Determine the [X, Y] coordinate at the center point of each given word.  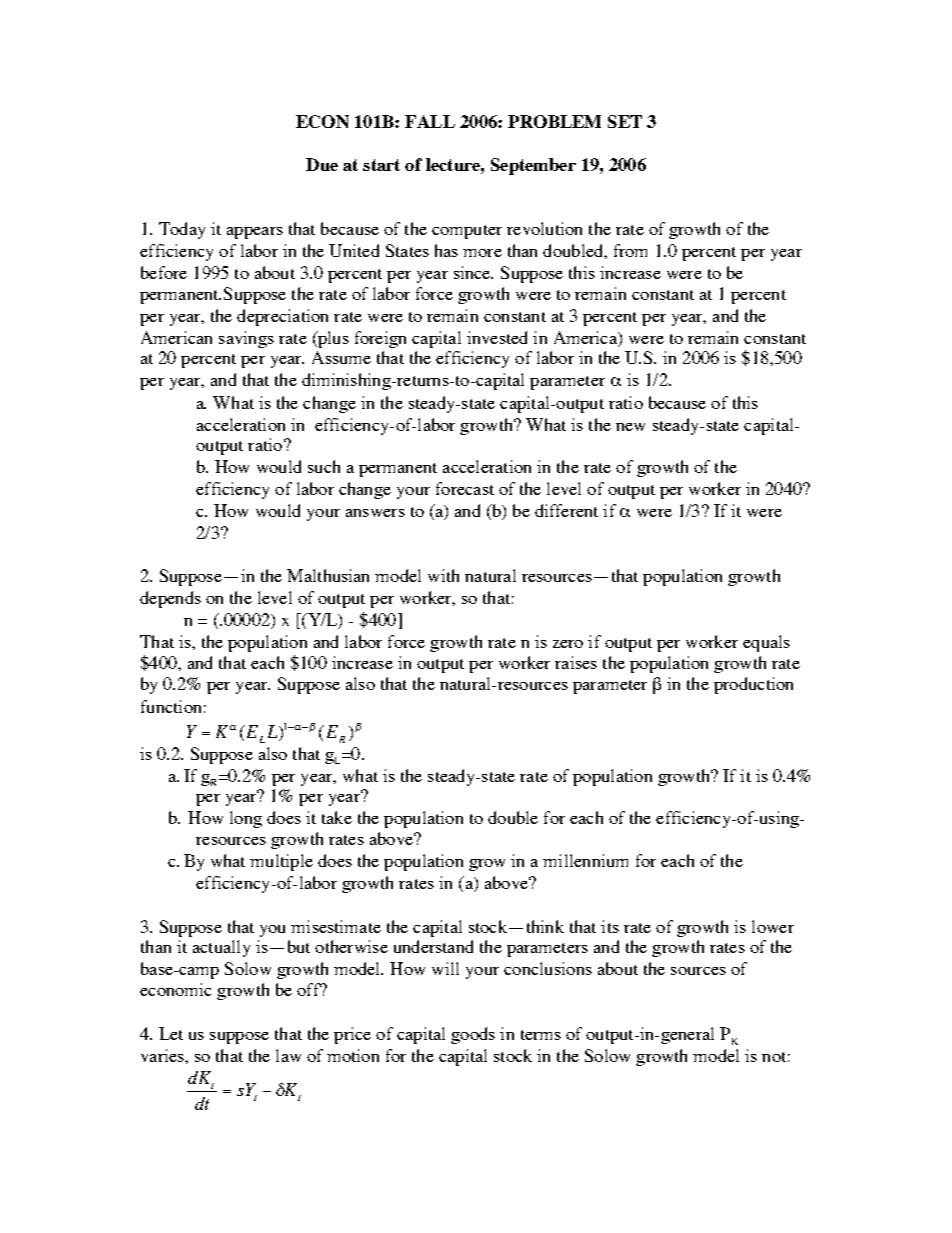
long [246, 819]
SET [625, 121]
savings [246, 339]
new [630, 427]
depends [170, 599]
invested [497, 337]
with [443, 575]
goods [473, 1035]
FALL [430, 121]
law [288, 1055]
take [337, 817]
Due [322, 164]
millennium [585, 860]
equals [766, 643]
